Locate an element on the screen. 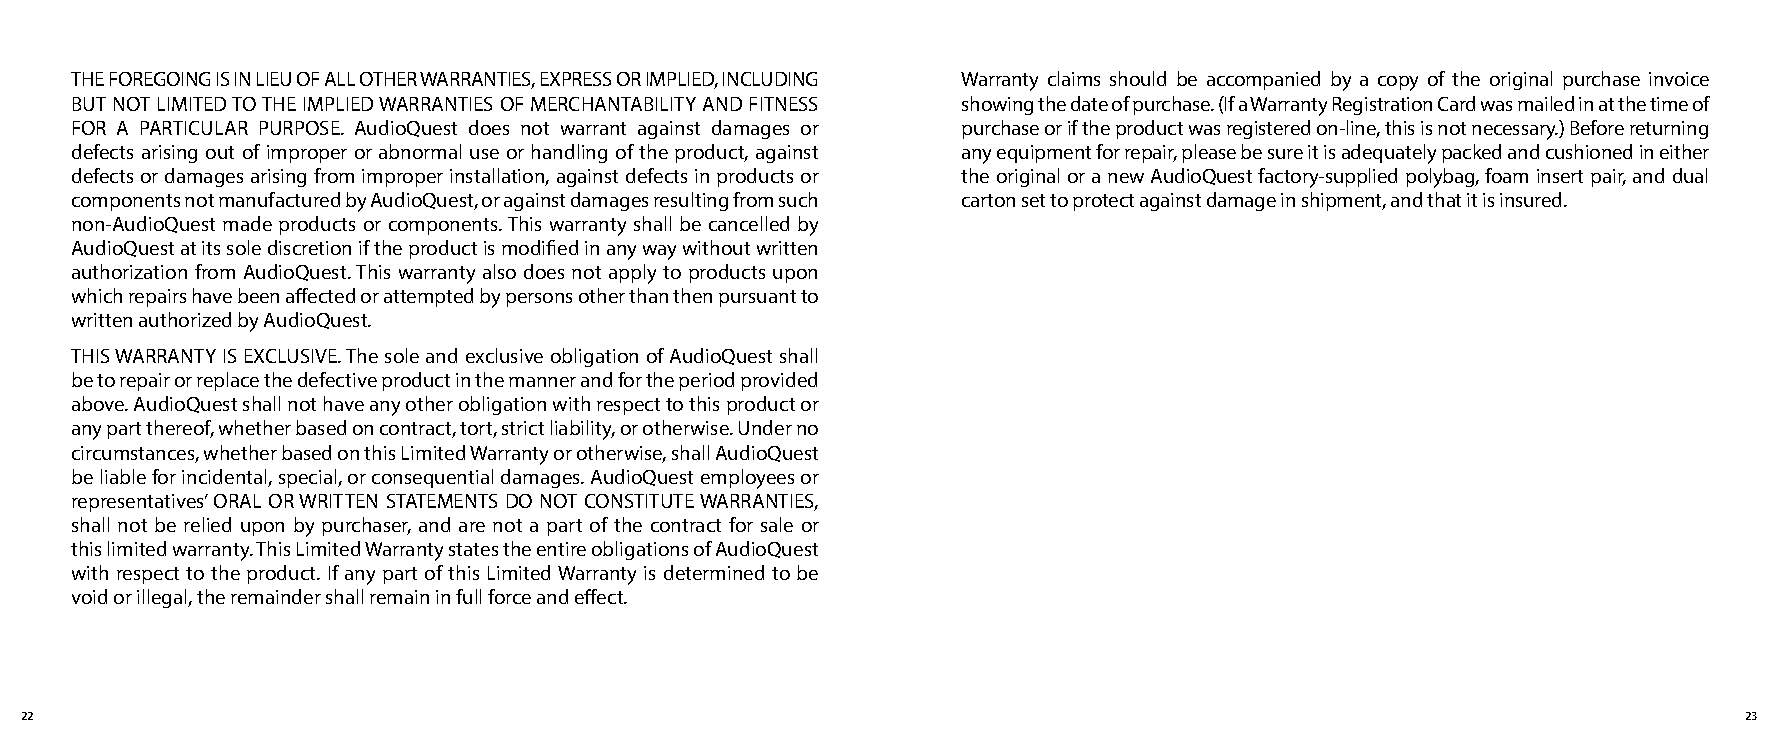 The width and height of the screenshot is (1781, 742). FITNESS is located at coordinates (783, 104).
